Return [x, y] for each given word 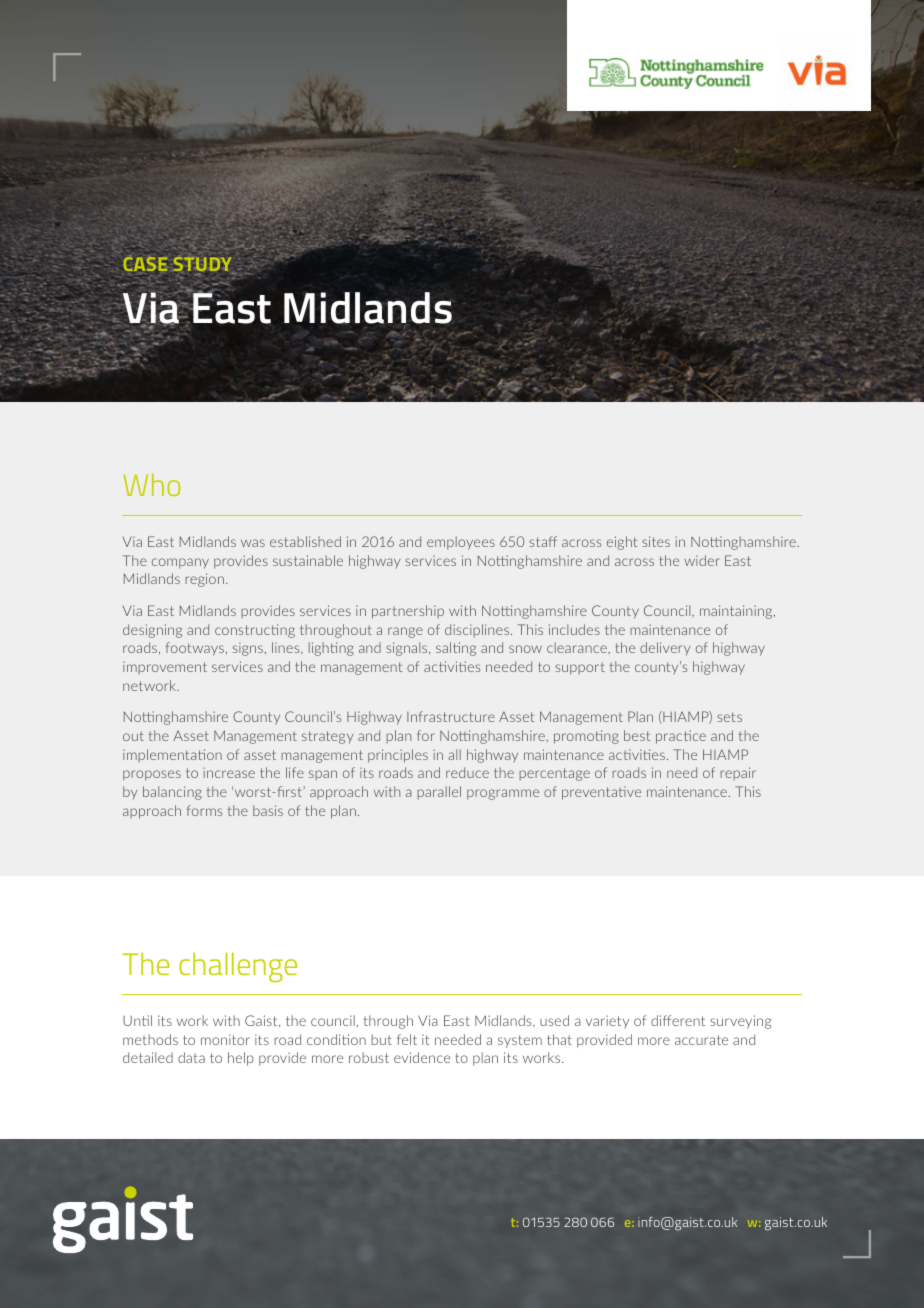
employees [461, 543]
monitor [225, 1039]
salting [456, 649]
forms [204, 810]
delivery [665, 648]
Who [151, 485]
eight [622, 543]
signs [248, 649]
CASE [145, 263]
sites [656, 541]
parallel [439, 792]
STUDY [204, 264]
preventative [601, 793]
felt [407, 1039]
